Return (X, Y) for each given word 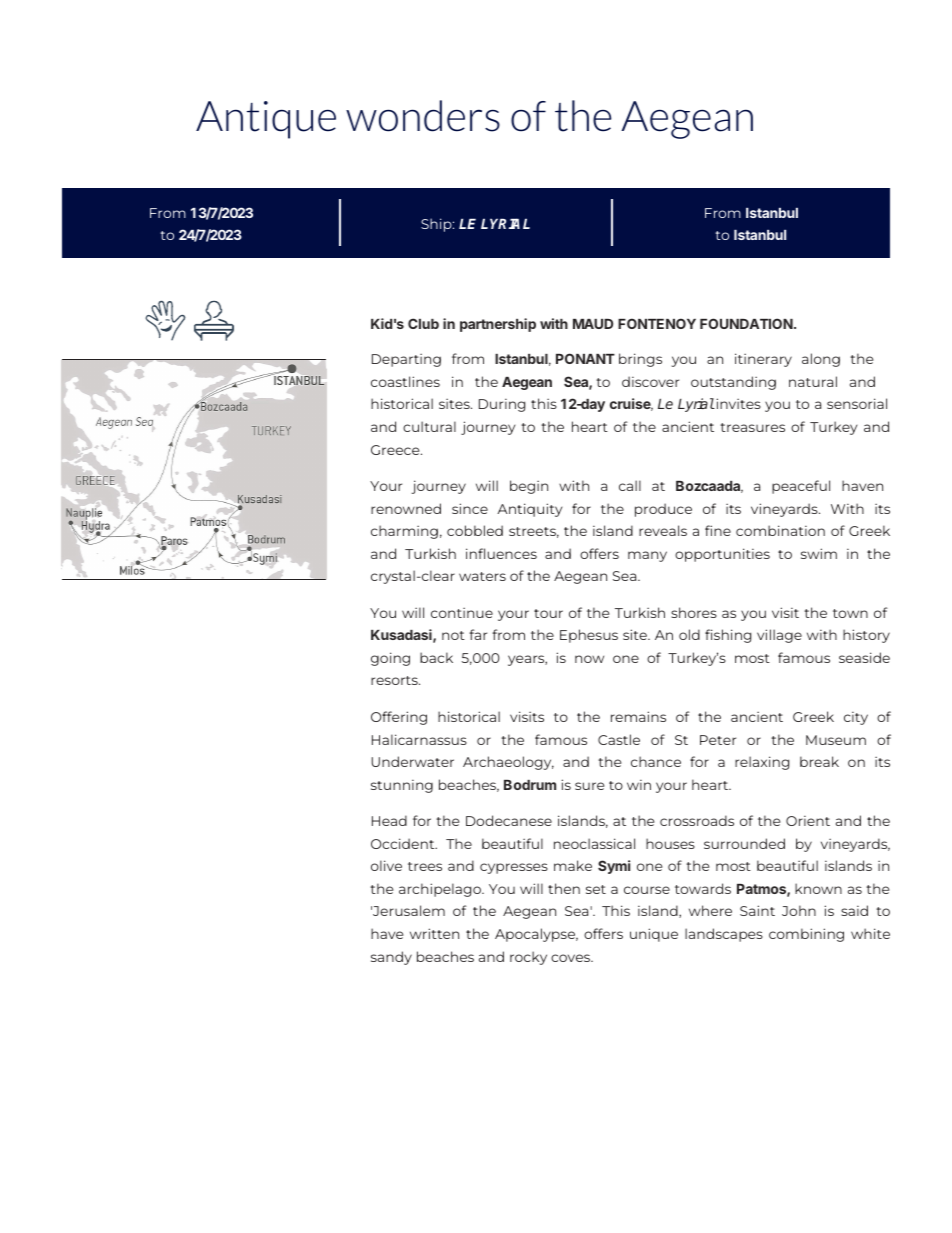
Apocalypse (536, 935)
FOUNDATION (746, 323)
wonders (423, 116)
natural (813, 381)
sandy (391, 958)
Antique (266, 120)
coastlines (405, 381)
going (390, 659)
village (779, 636)
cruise (631, 404)
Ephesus (589, 636)
